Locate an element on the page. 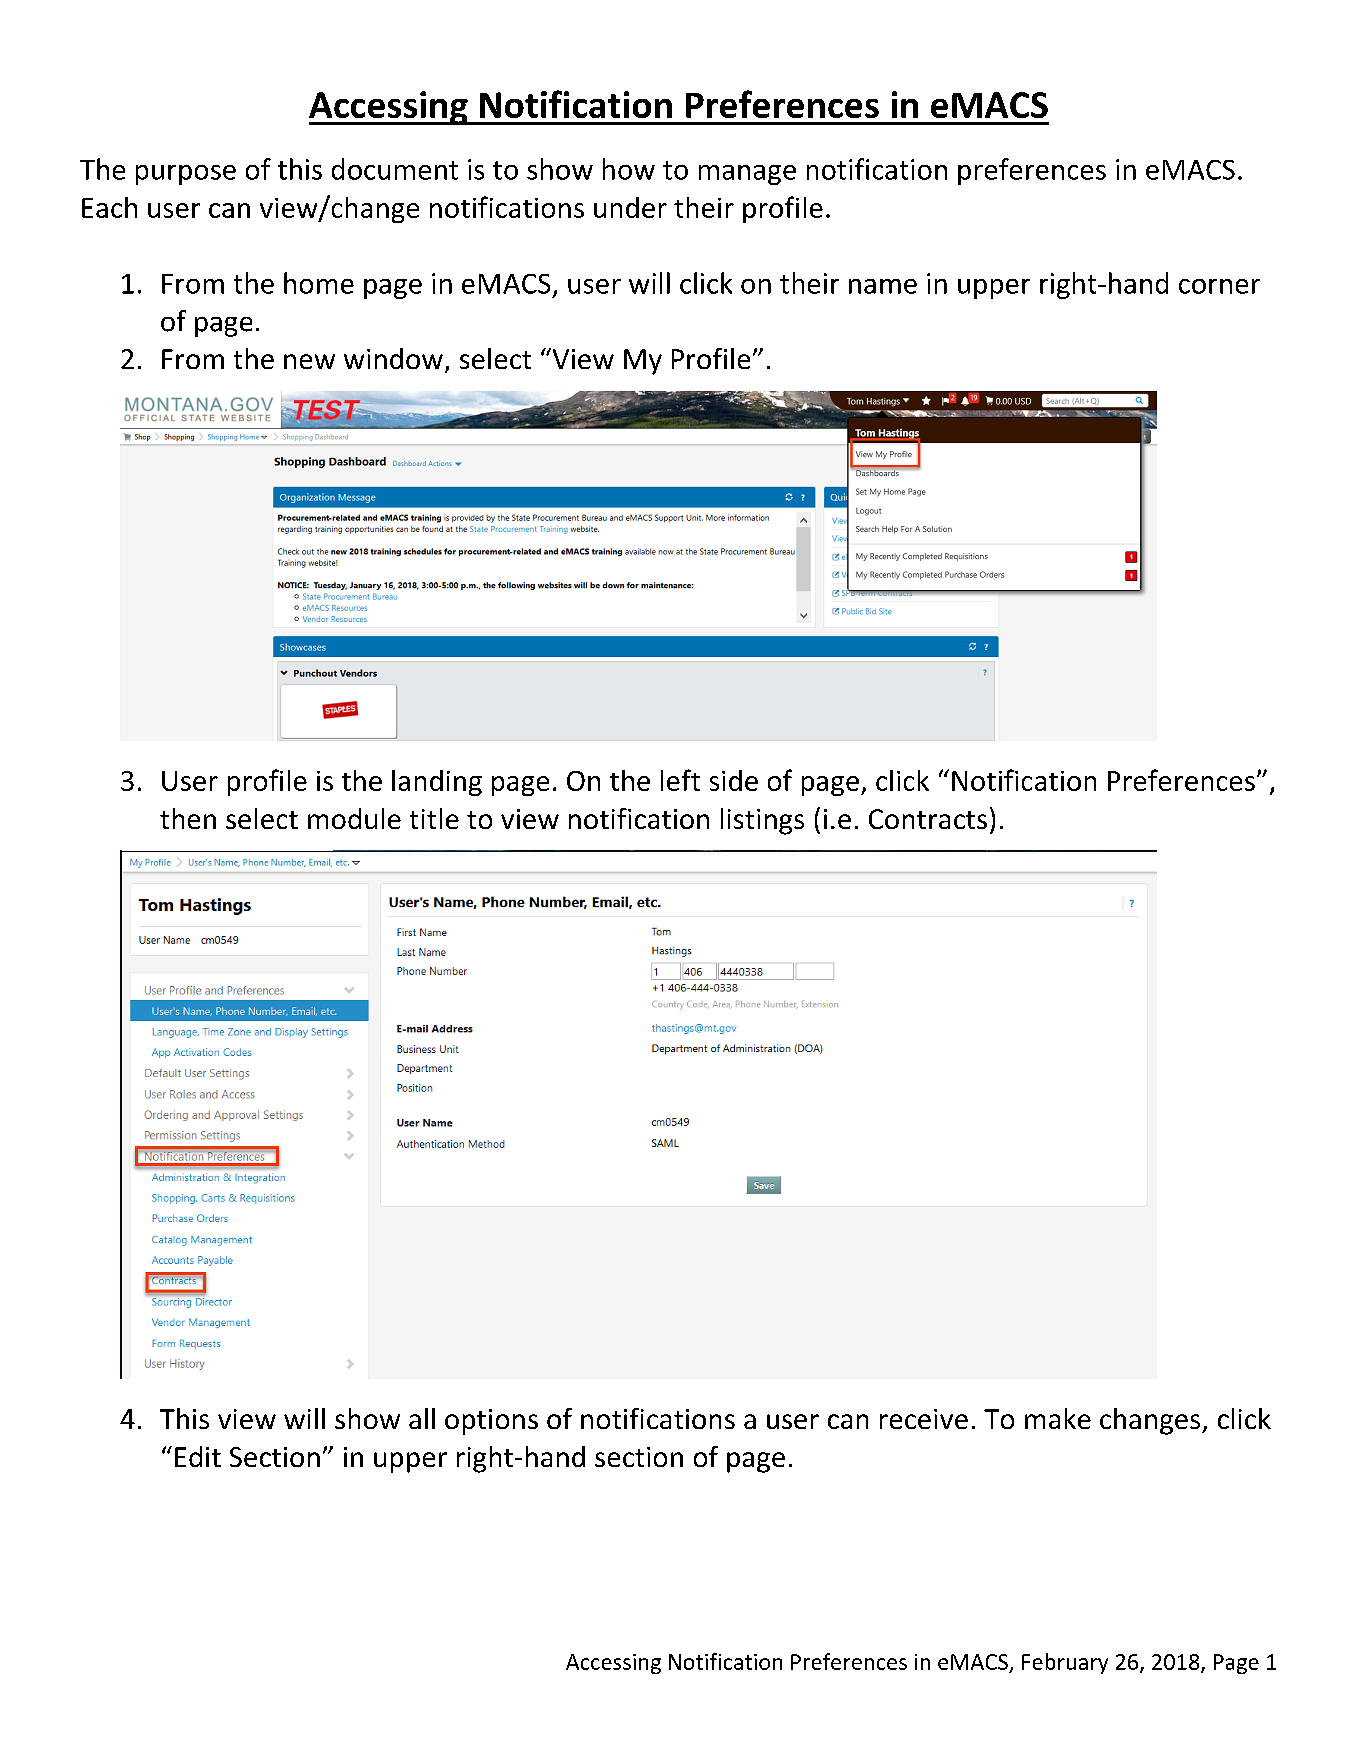  corner is located at coordinates (1219, 286).
